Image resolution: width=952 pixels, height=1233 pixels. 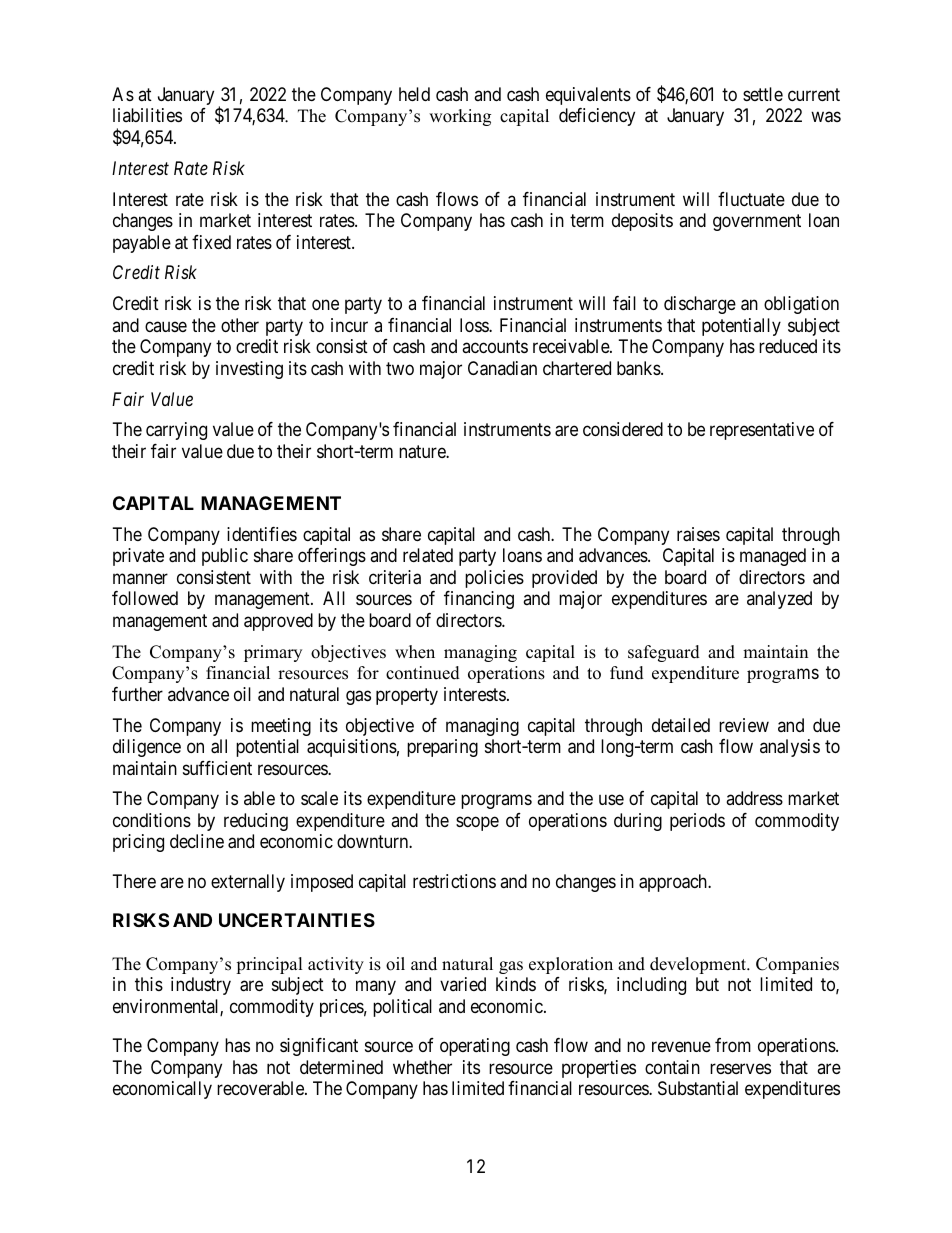 I want to click on nature, so click(x=423, y=452).
